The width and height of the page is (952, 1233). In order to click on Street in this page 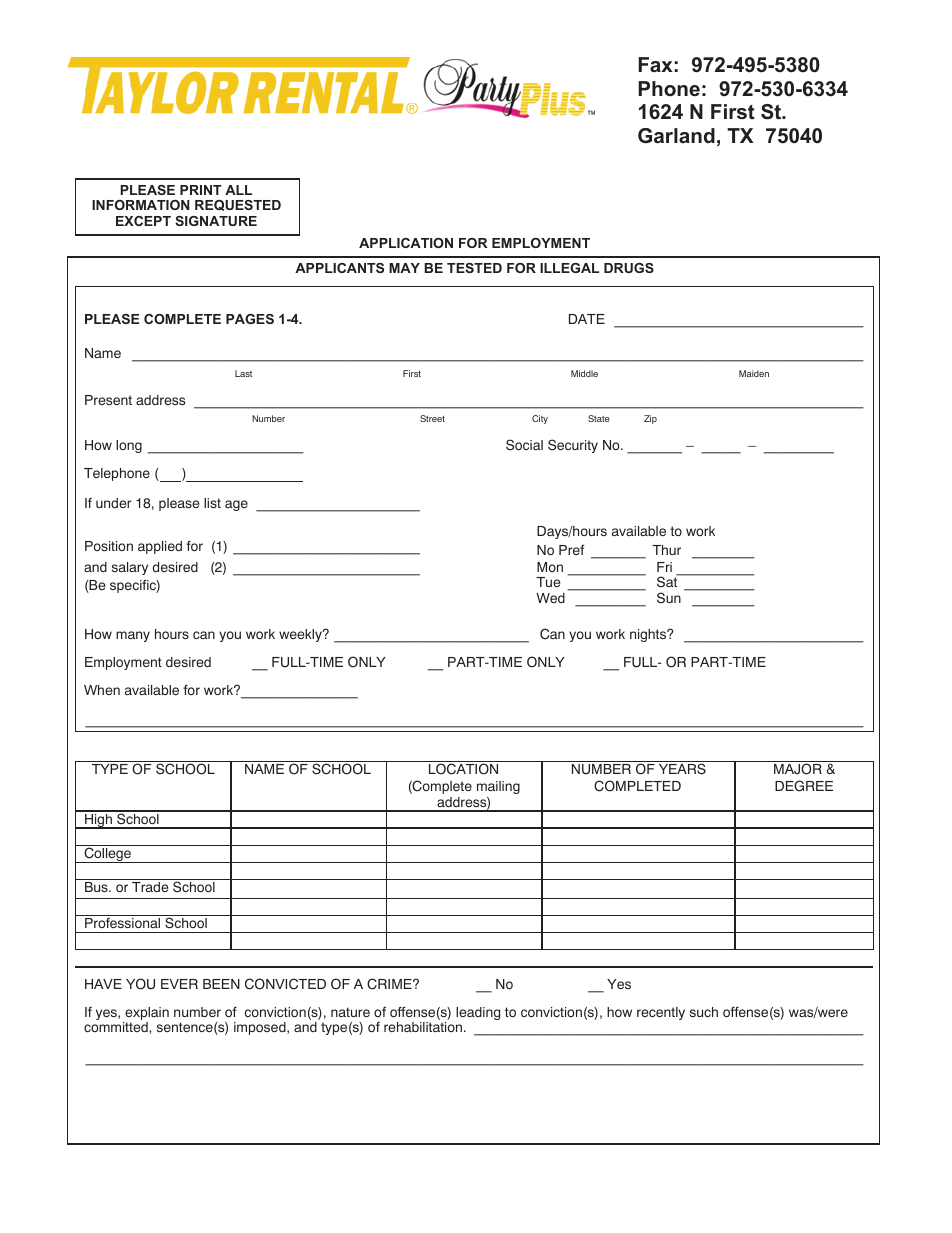, I will do `click(432, 418)`.
